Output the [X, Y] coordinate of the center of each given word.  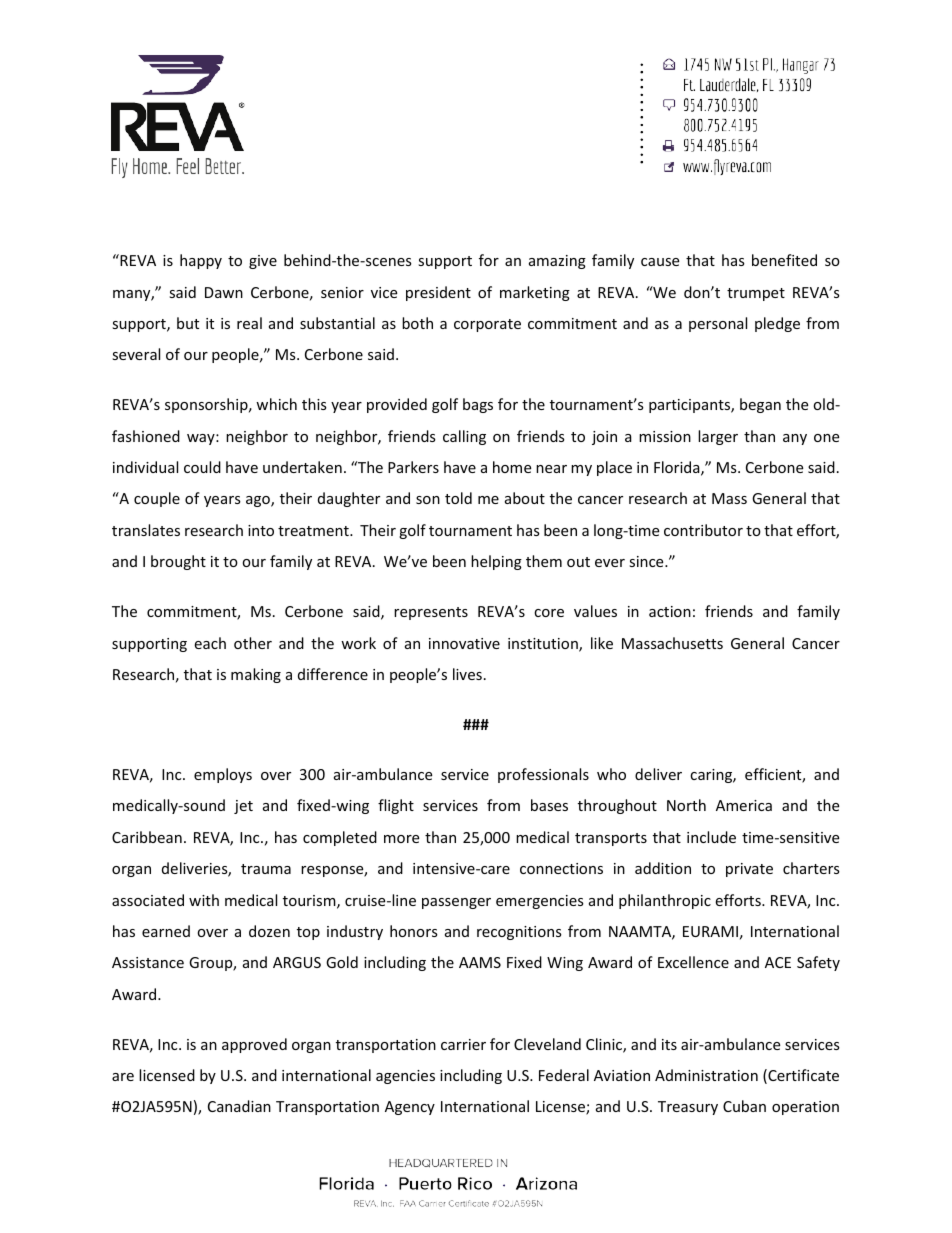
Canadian [239, 1106]
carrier [463, 1044]
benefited [784, 260]
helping [496, 562]
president [438, 293]
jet [243, 807]
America [744, 805]
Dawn [224, 292]
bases [549, 805]
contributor [703, 530]
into [261, 530]
